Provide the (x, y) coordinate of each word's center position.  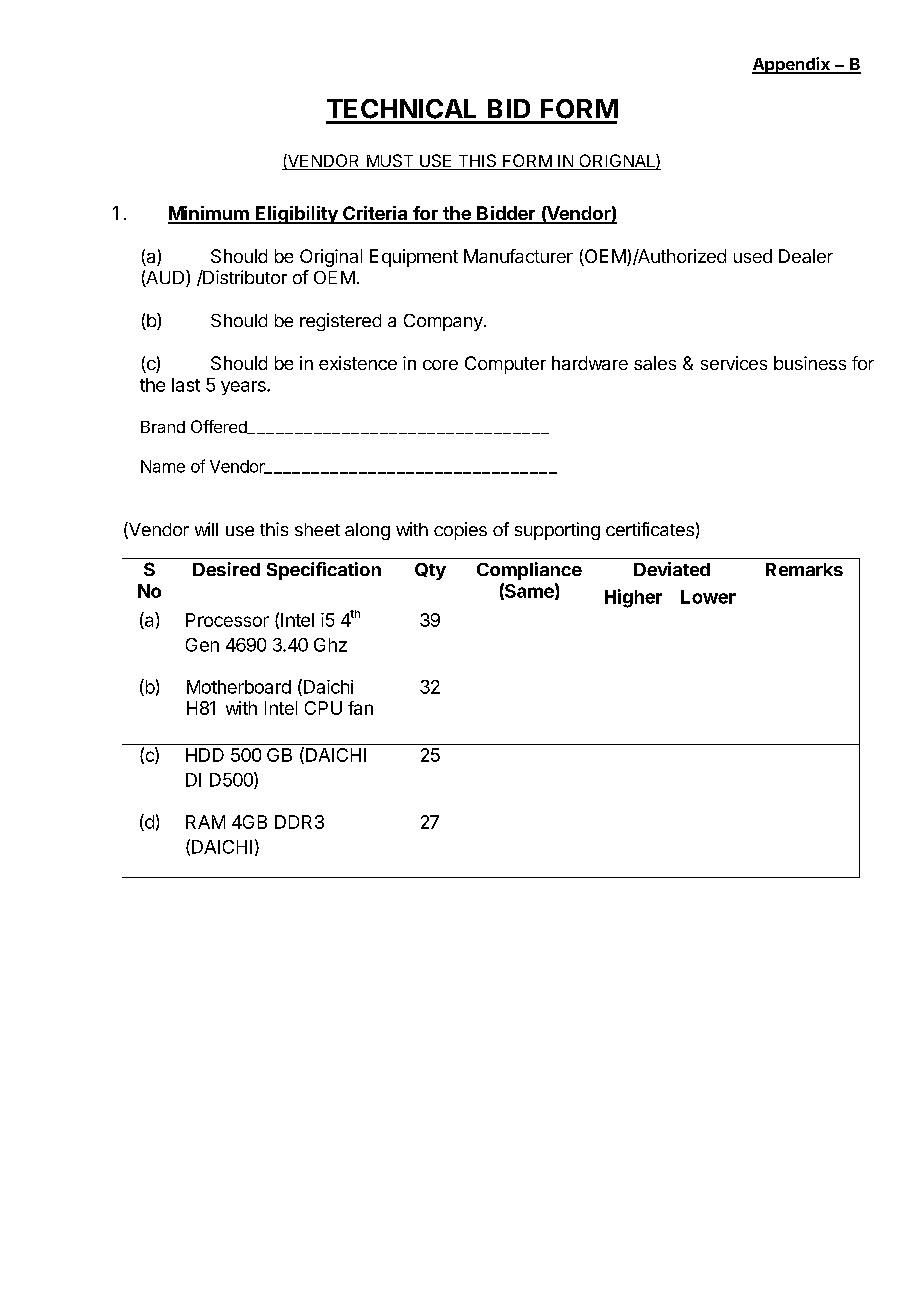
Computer (505, 365)
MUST (390, 162)
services (734, 363)
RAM (205, 822)
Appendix (792, 65)
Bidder (506, 214)
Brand (163, 427)
